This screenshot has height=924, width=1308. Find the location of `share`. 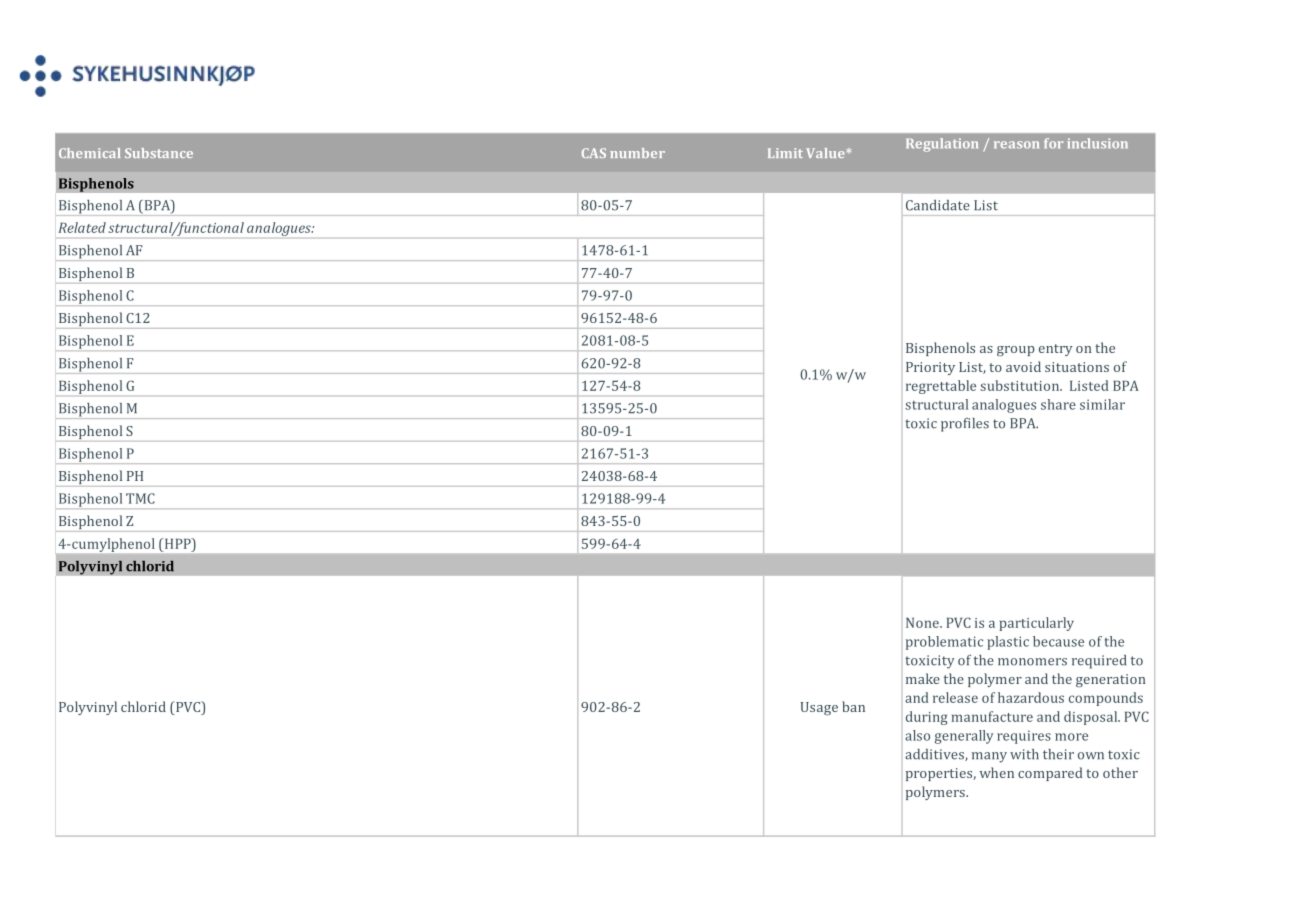

share is located at coordinates (1058, 404).
